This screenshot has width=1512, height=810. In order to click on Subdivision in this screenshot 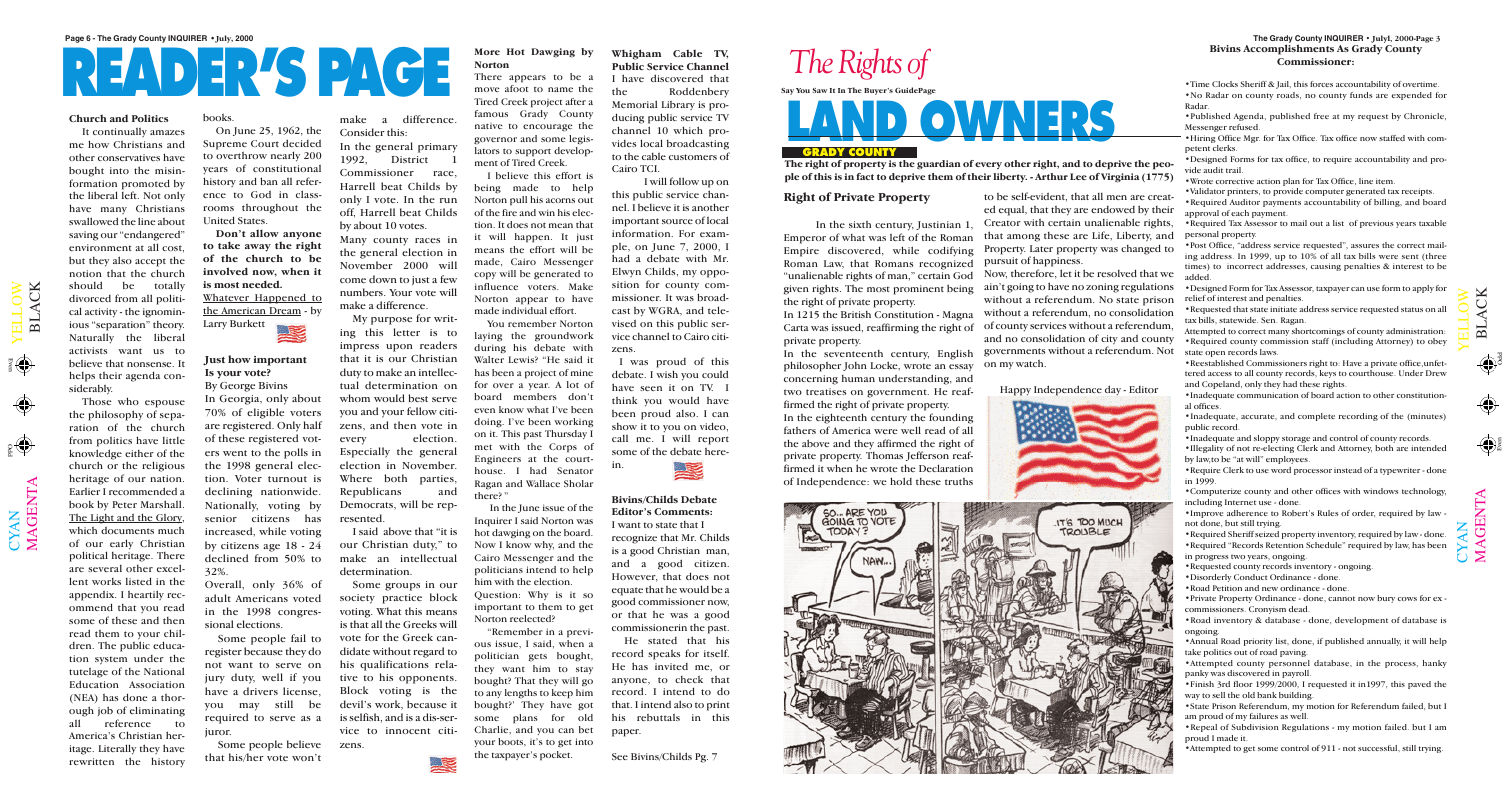, I will do `click(1255, 727)`.
